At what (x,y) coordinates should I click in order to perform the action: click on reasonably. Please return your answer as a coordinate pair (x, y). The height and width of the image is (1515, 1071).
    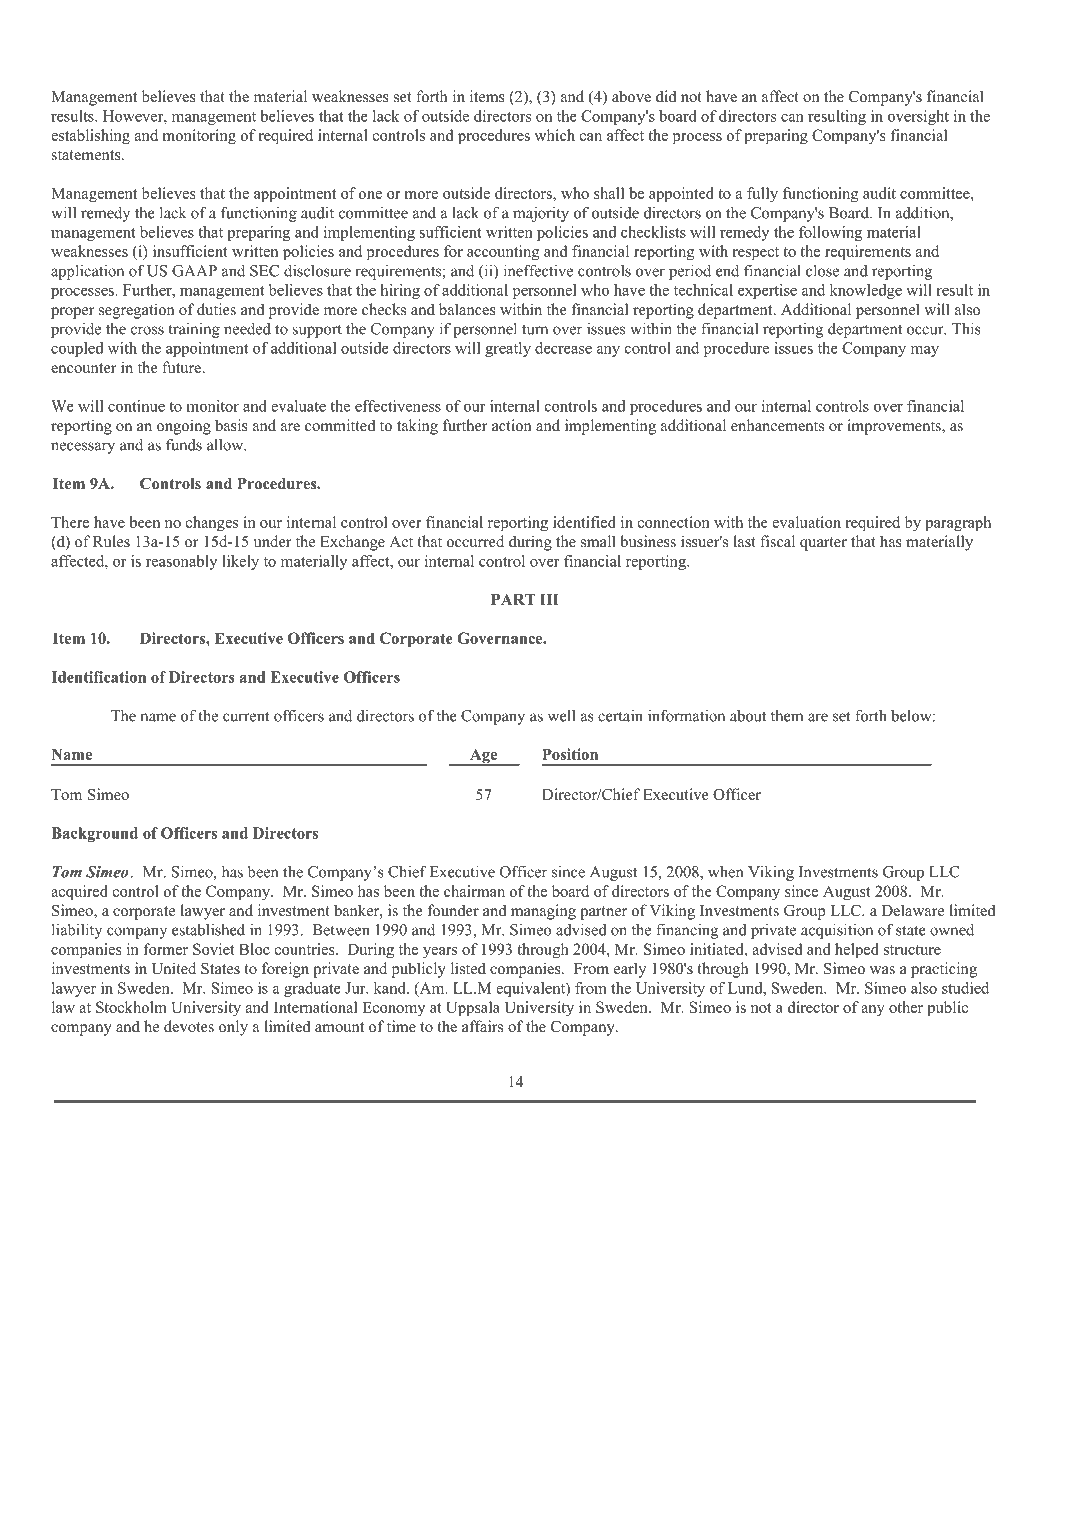
    Looking at the image, I should click on (181, 562).
